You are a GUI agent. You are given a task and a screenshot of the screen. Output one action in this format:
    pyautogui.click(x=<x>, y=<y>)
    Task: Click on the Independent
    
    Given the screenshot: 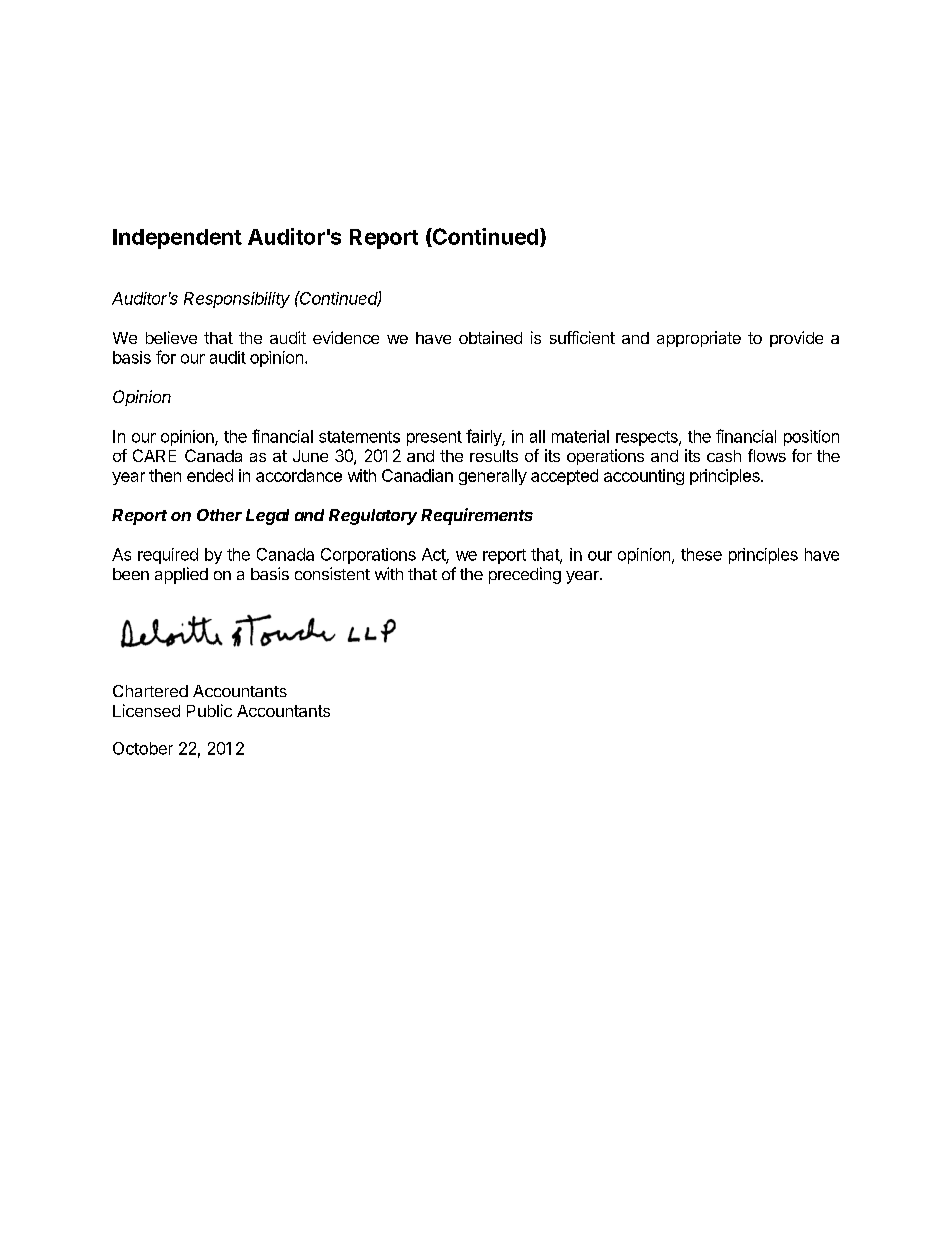 What is the action you would take?
    pyautogui.click(x=177, y=239)
